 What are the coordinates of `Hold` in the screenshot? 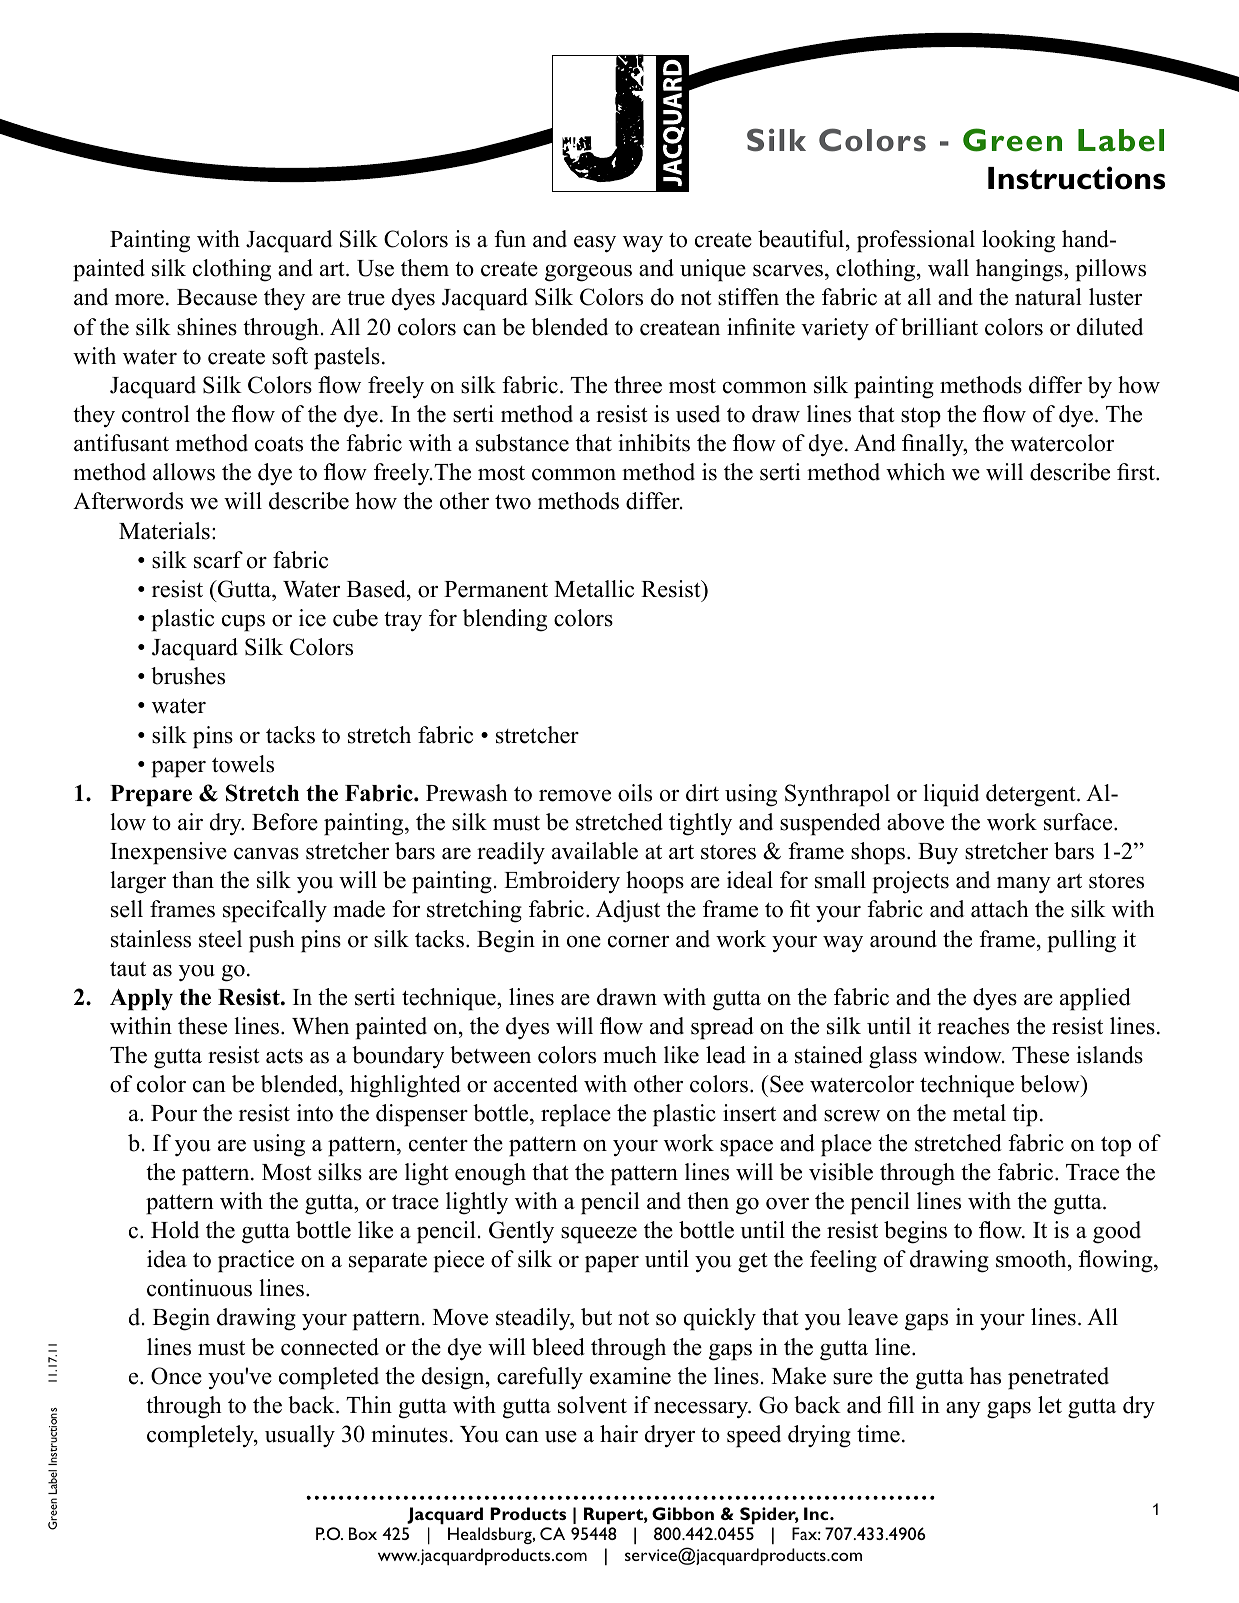 It's located at (175, 1230).
